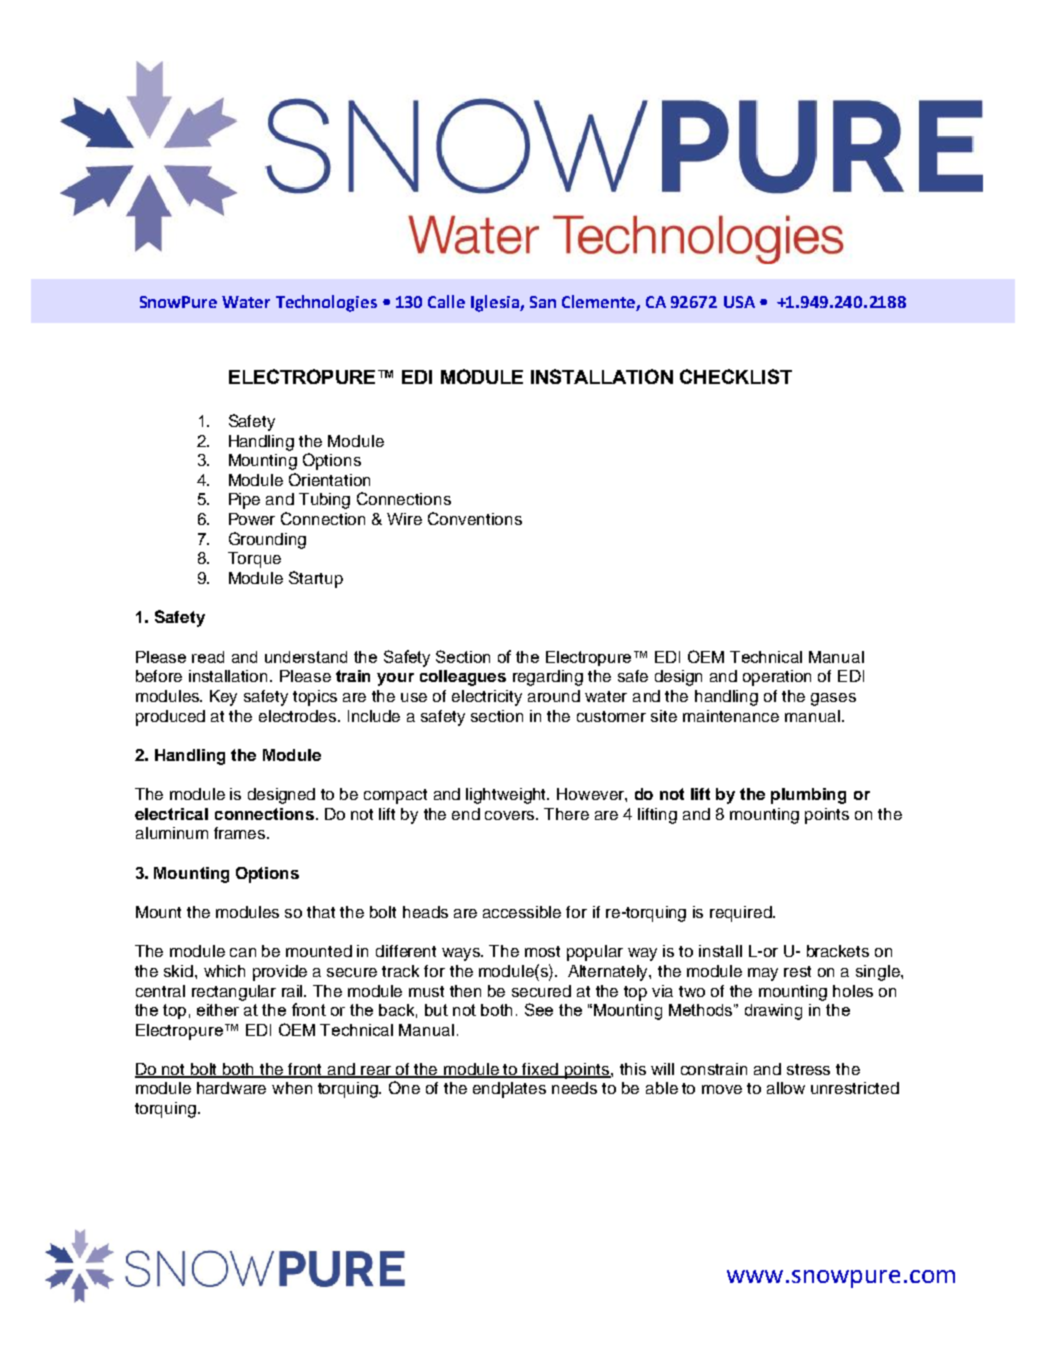  Describe the element at coordinates (543, 302) in the screenshot. I see `San` at that location.
